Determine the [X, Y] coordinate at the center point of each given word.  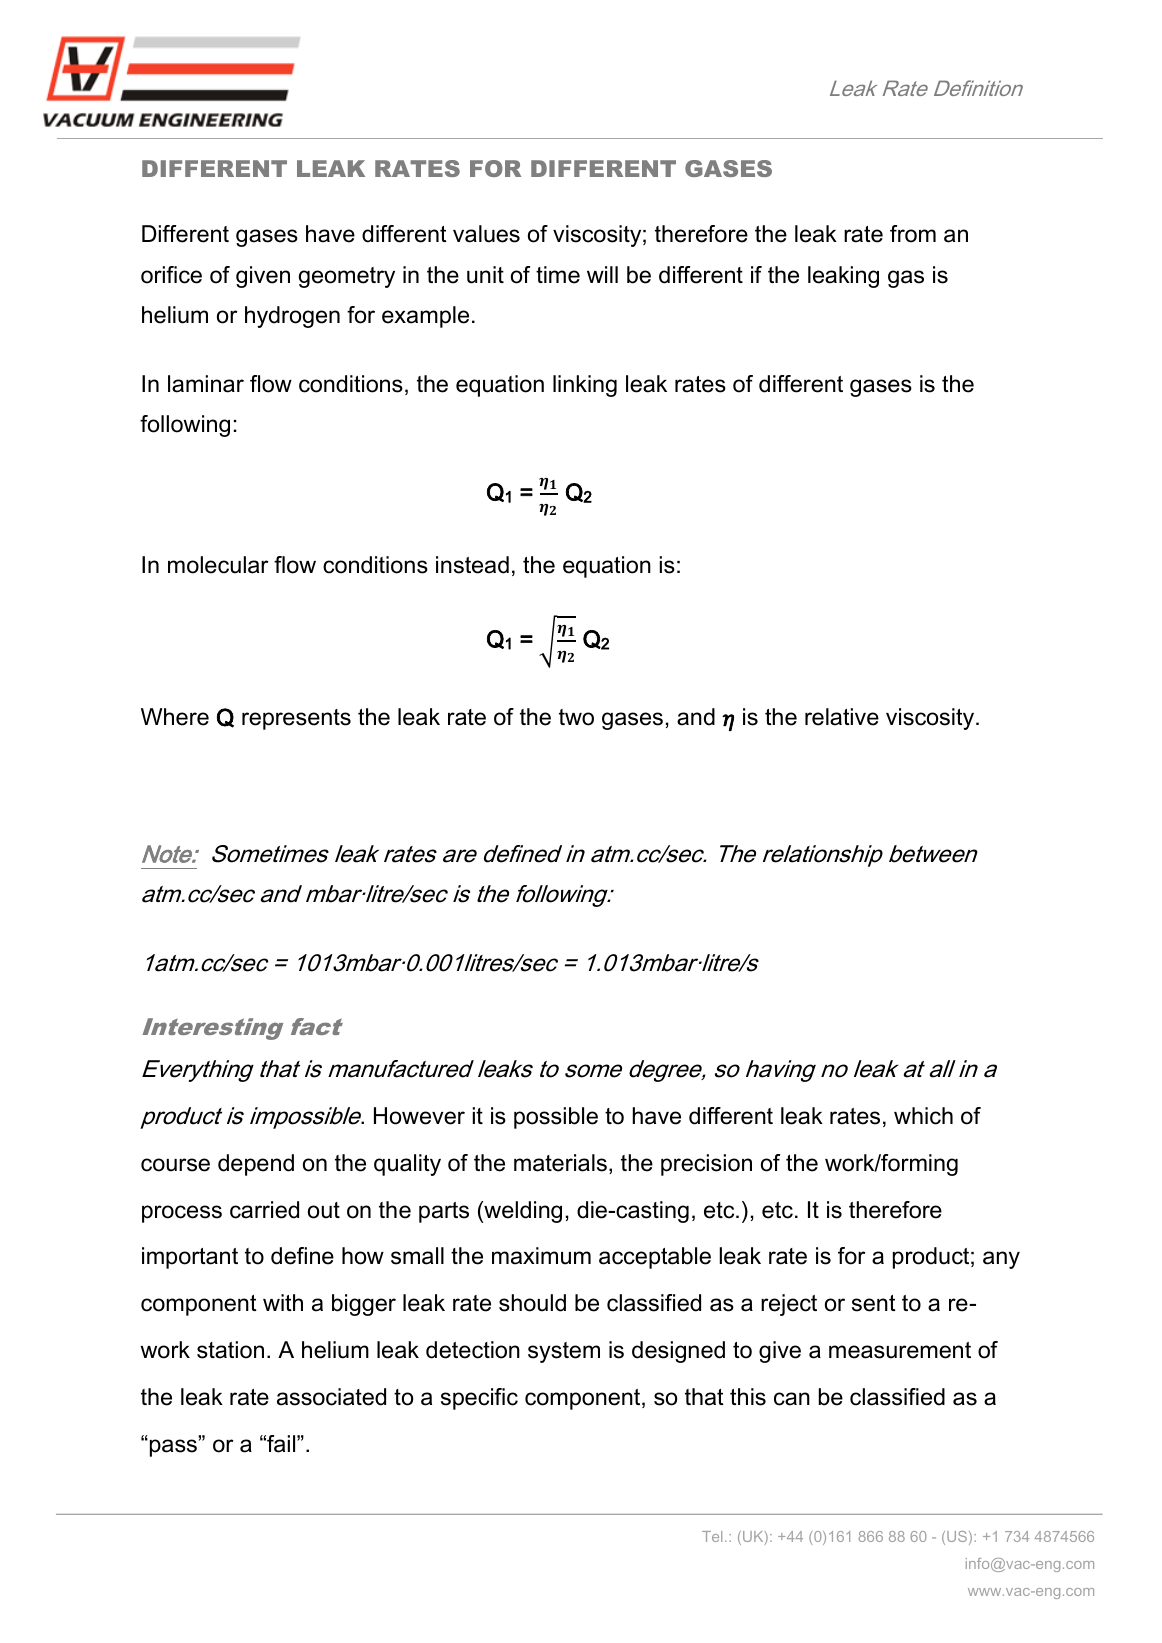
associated [331, 1397]
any [1001, 1260]
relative [842, 717]
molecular [218, 565]
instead [472, 565]
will [602, 274]
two [576, 717]
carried [264, 1210]
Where [175, 717]
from [913, 234]
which [923, 1116]
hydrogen [292, 317]
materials [560, 1163]
